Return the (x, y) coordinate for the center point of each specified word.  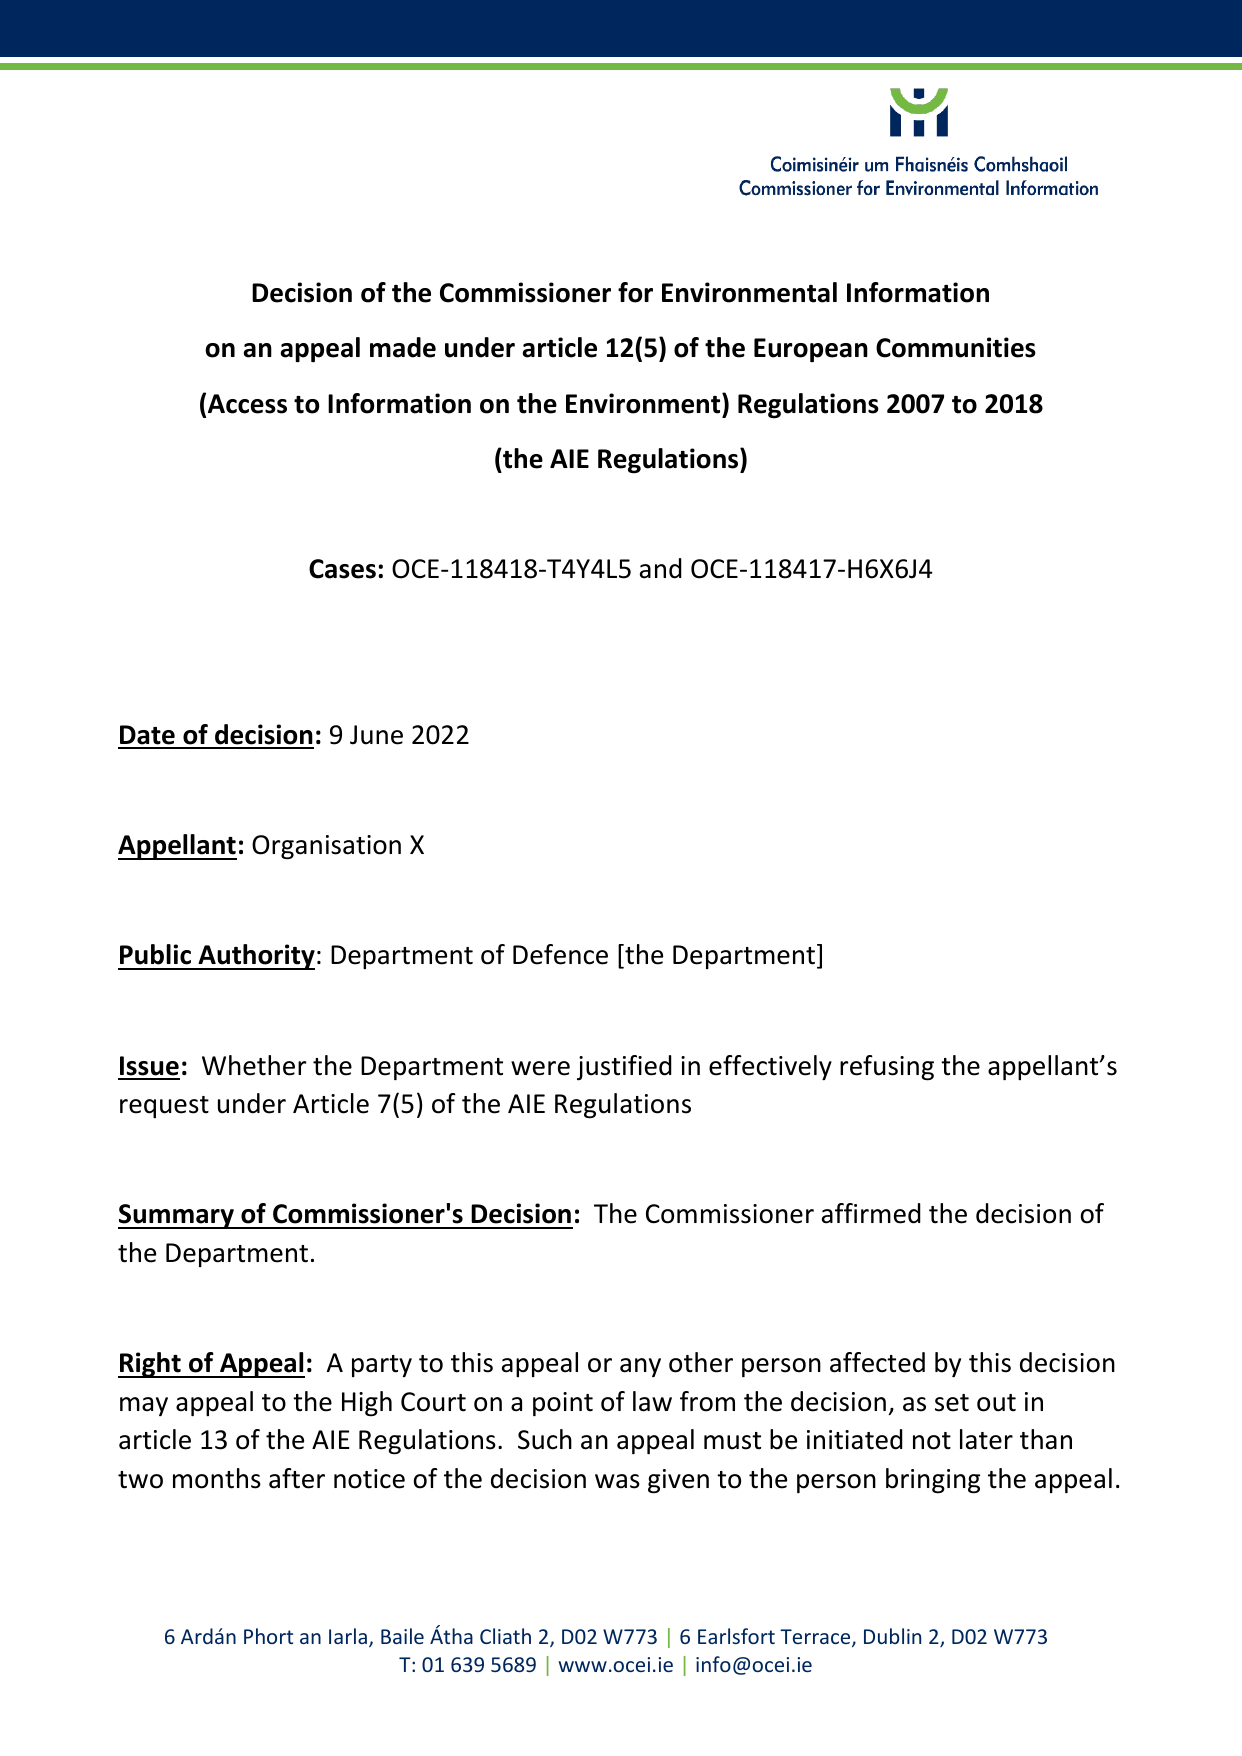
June (376, 735)
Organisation (326, 847)
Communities (956, 347)
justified (624, 1068)
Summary (177, 1216)
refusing (887, 1068)
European (811, 350)
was (617, 1481)
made (403, 347)
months (217, 1478)
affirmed (871, 1213)
